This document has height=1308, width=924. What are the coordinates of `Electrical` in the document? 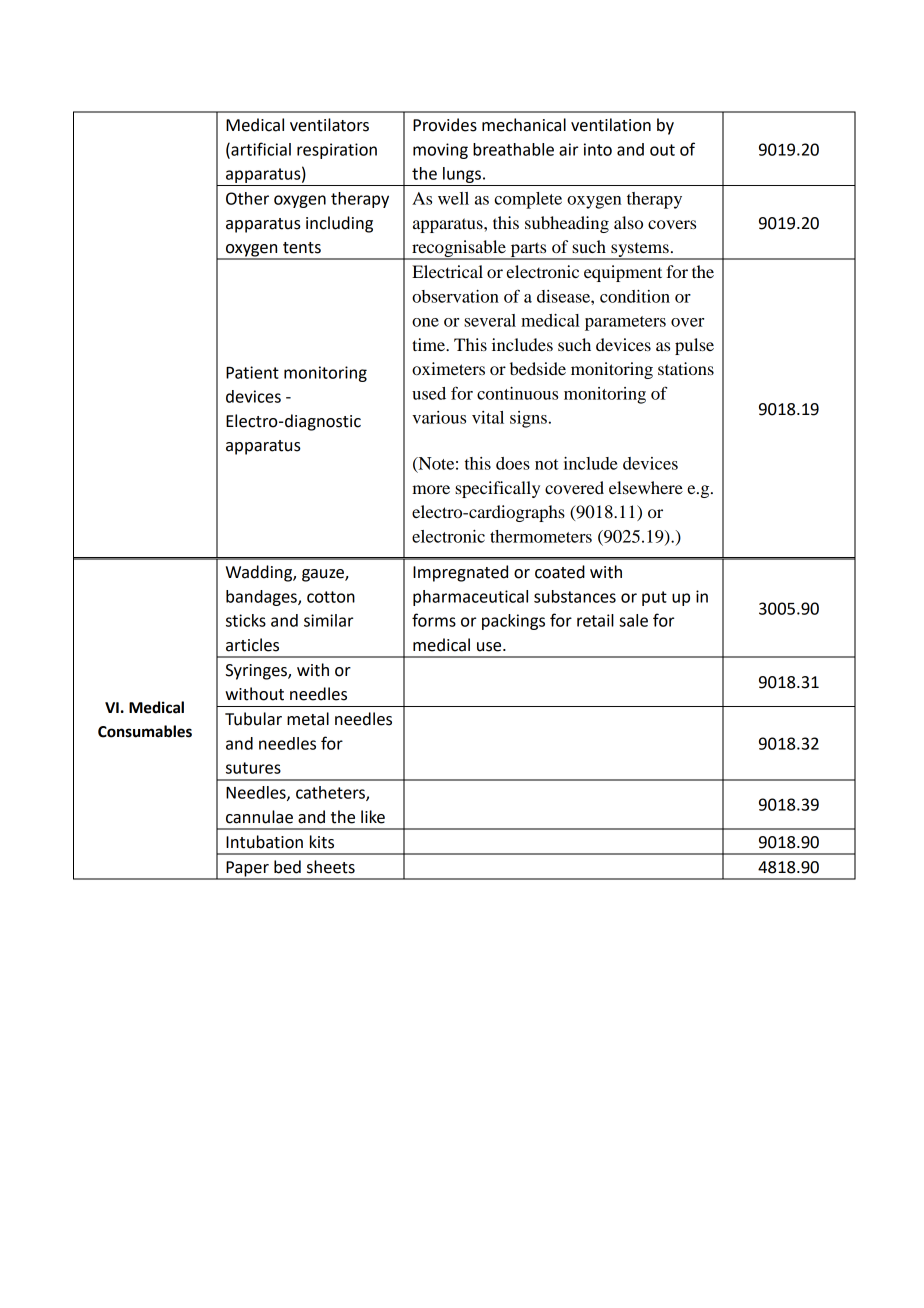 It's located at (447, 271).
